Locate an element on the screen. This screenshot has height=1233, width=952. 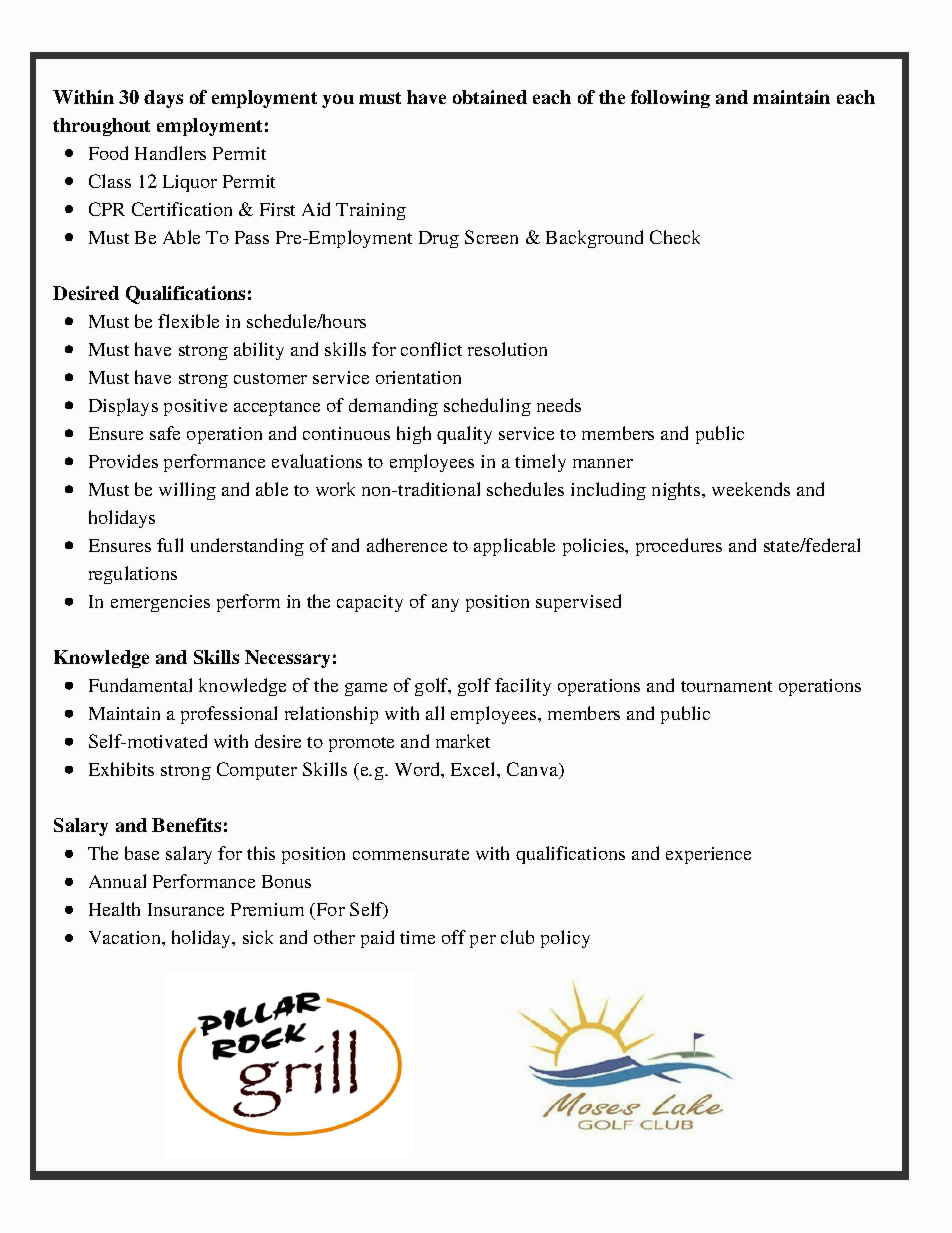
positive is located at coordinates (195, 407).
